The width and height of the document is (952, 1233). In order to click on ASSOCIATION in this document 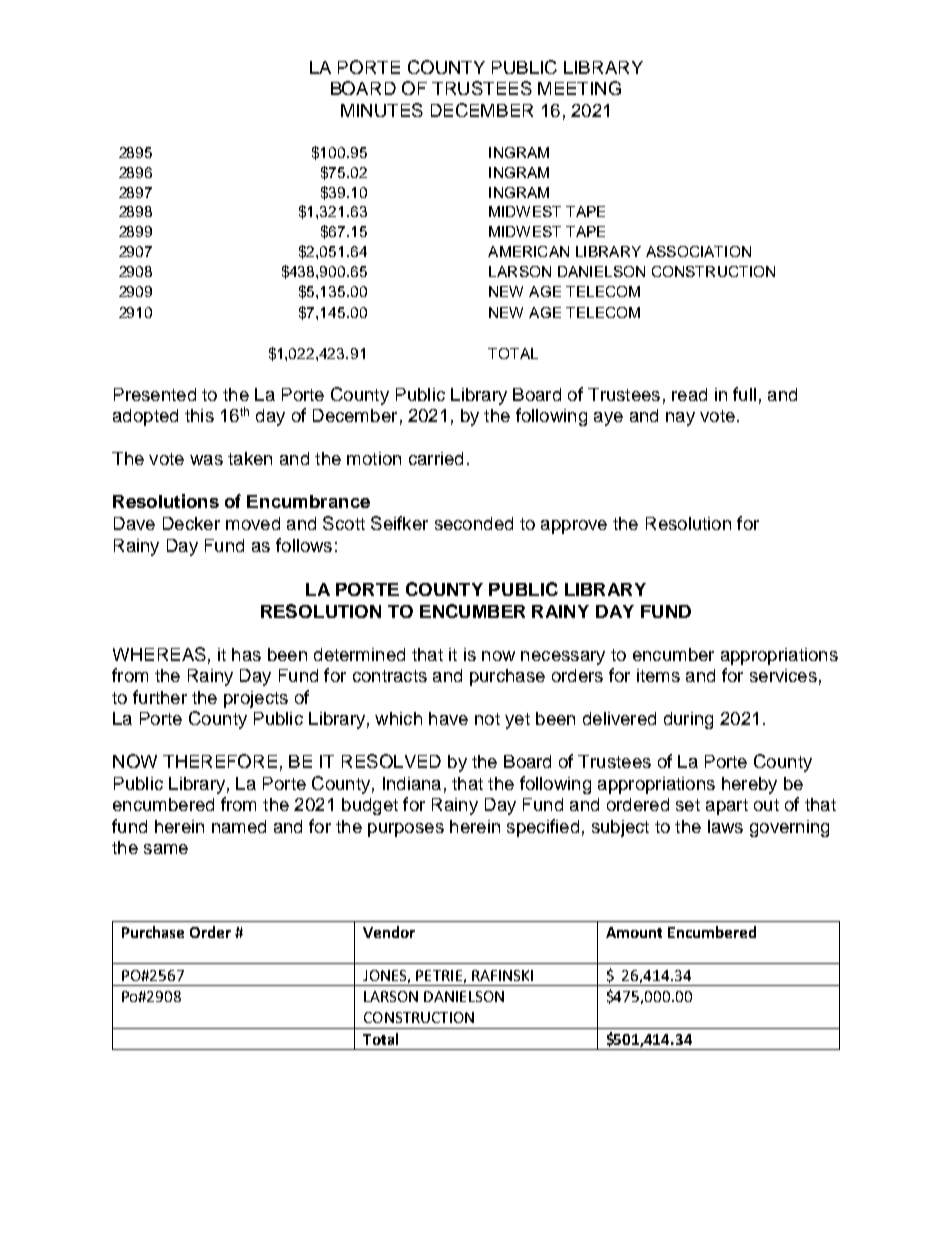, I will do `click(698, 251)`.
